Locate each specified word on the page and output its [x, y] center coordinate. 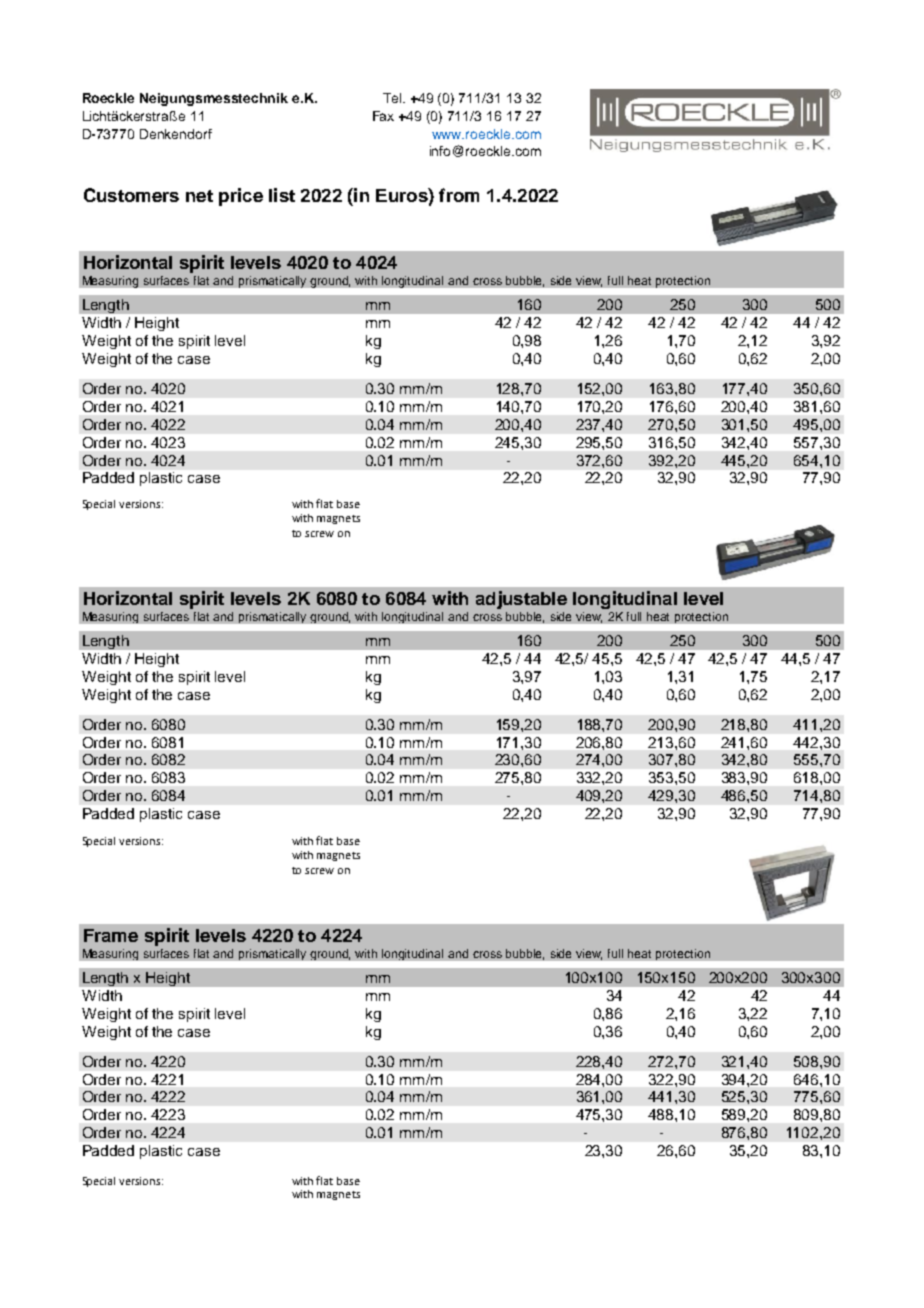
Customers [131, 195]
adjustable [521, 600]
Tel [393, 98]
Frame [111, 935]
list [282, 195]
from [459, 195]
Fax [383, 116]
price [241, 197]
